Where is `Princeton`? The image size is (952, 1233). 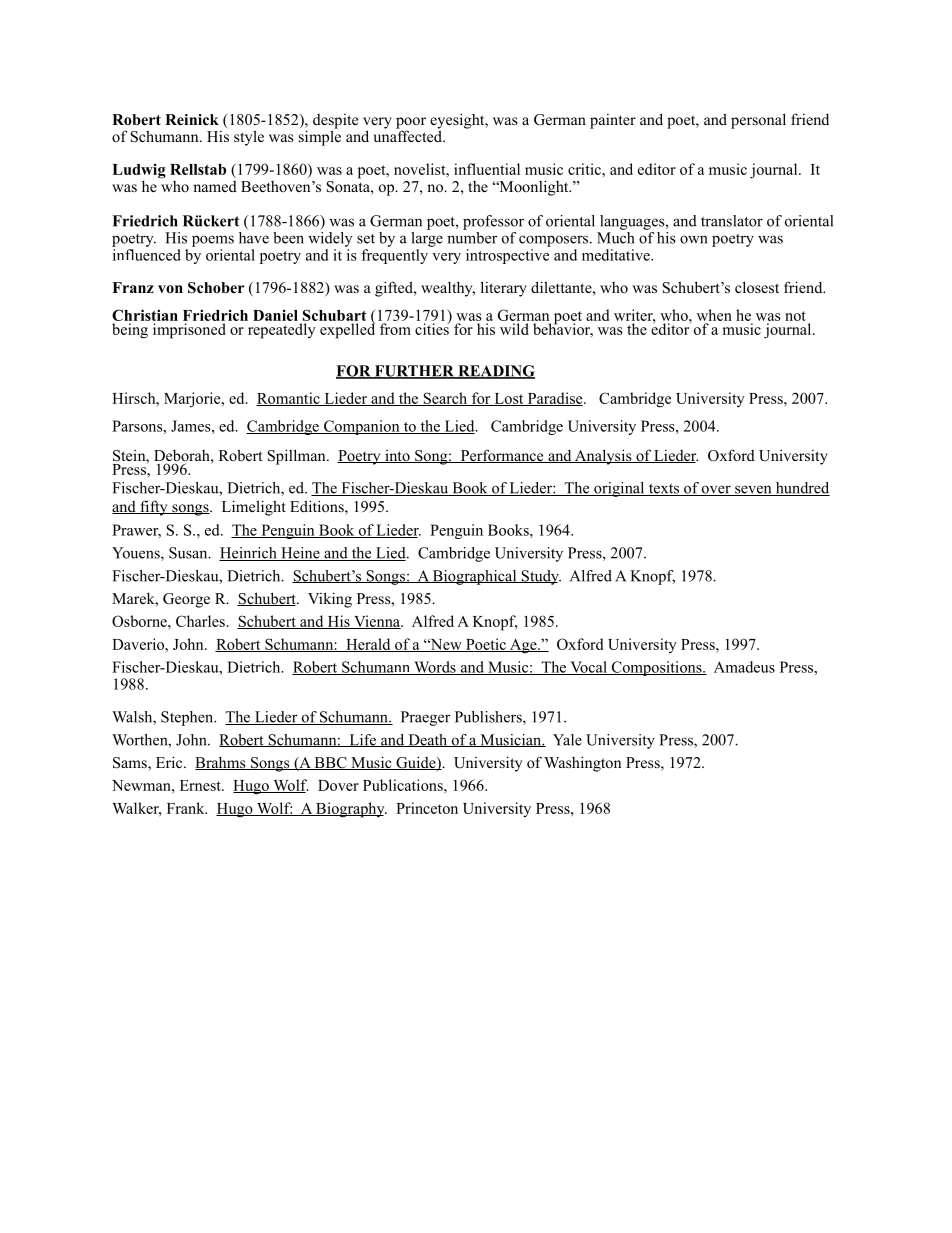
Princeton is located at coordinates (427, 808).
